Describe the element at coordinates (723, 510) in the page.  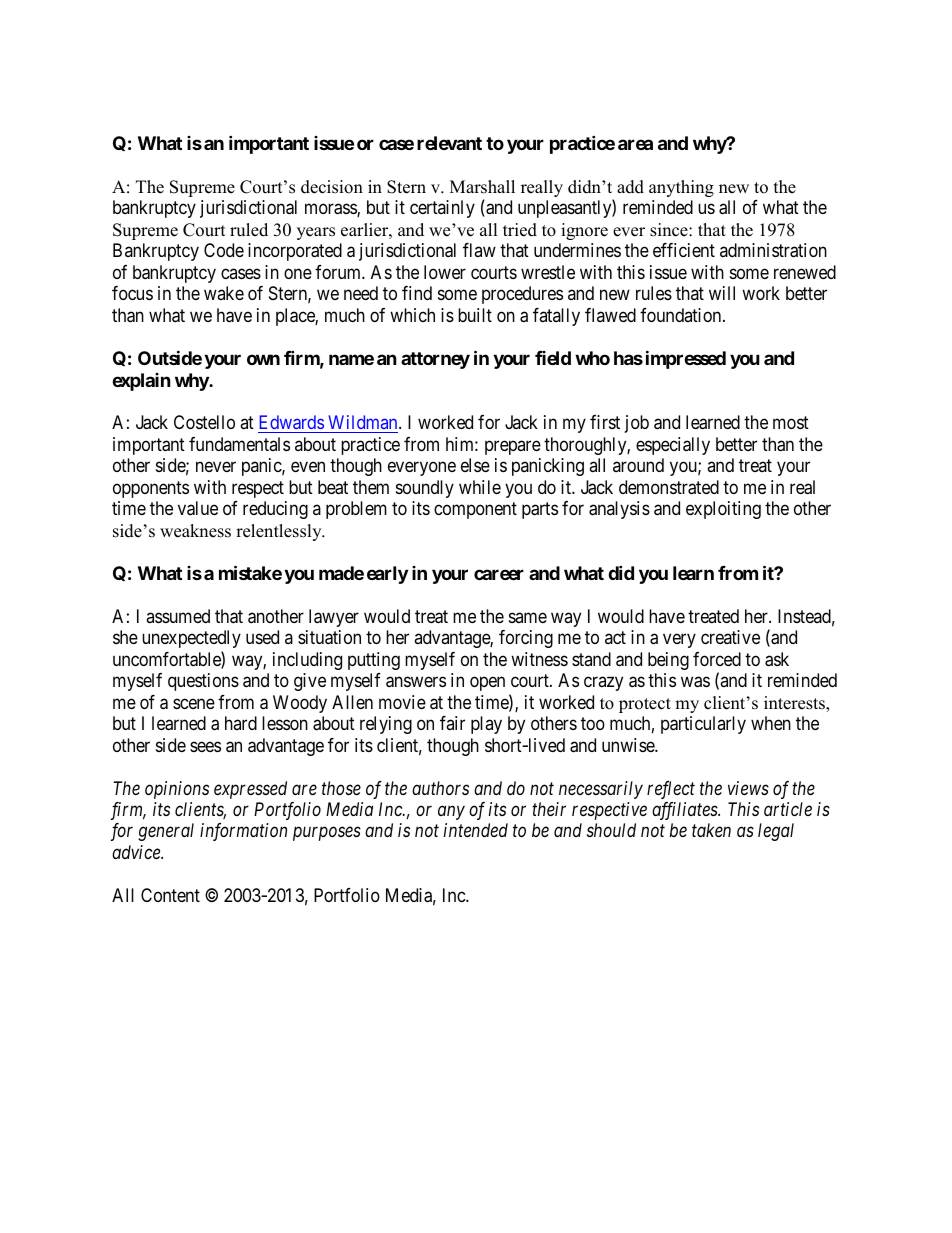
I see `exploiting` at that location.
